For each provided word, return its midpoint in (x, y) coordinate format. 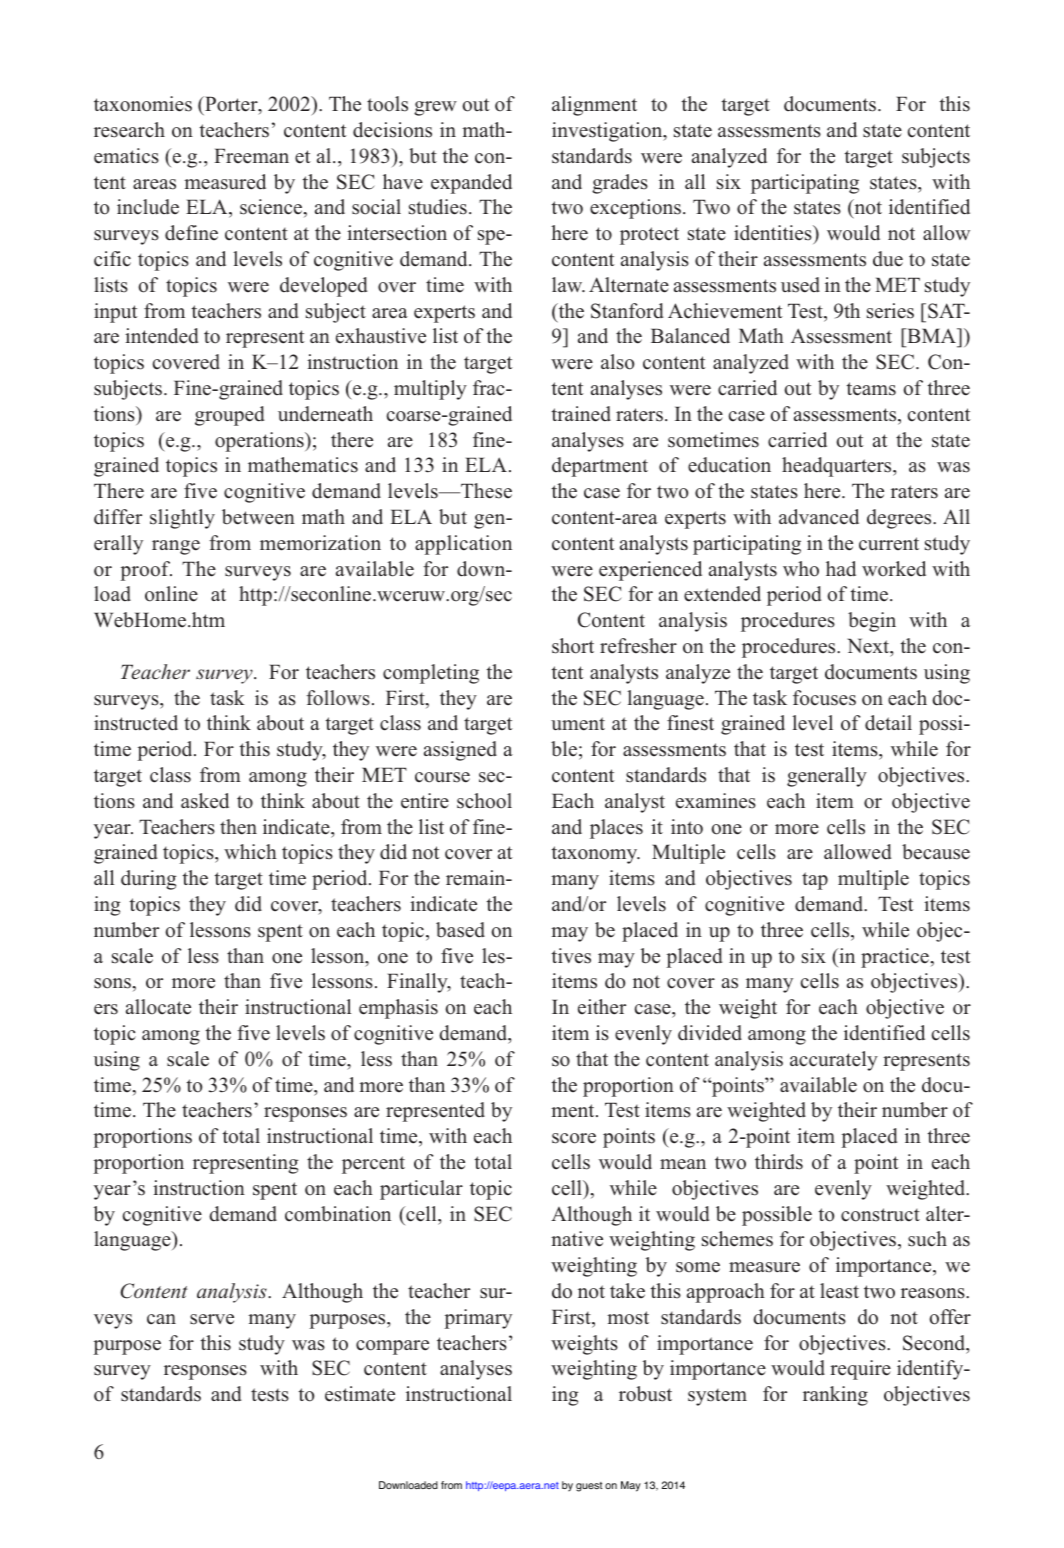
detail (888, 723)
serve (212, 1319)
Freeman (251, 156)
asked (205, 801)
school (484, 801)
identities (774, 233)
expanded (471, 184)
